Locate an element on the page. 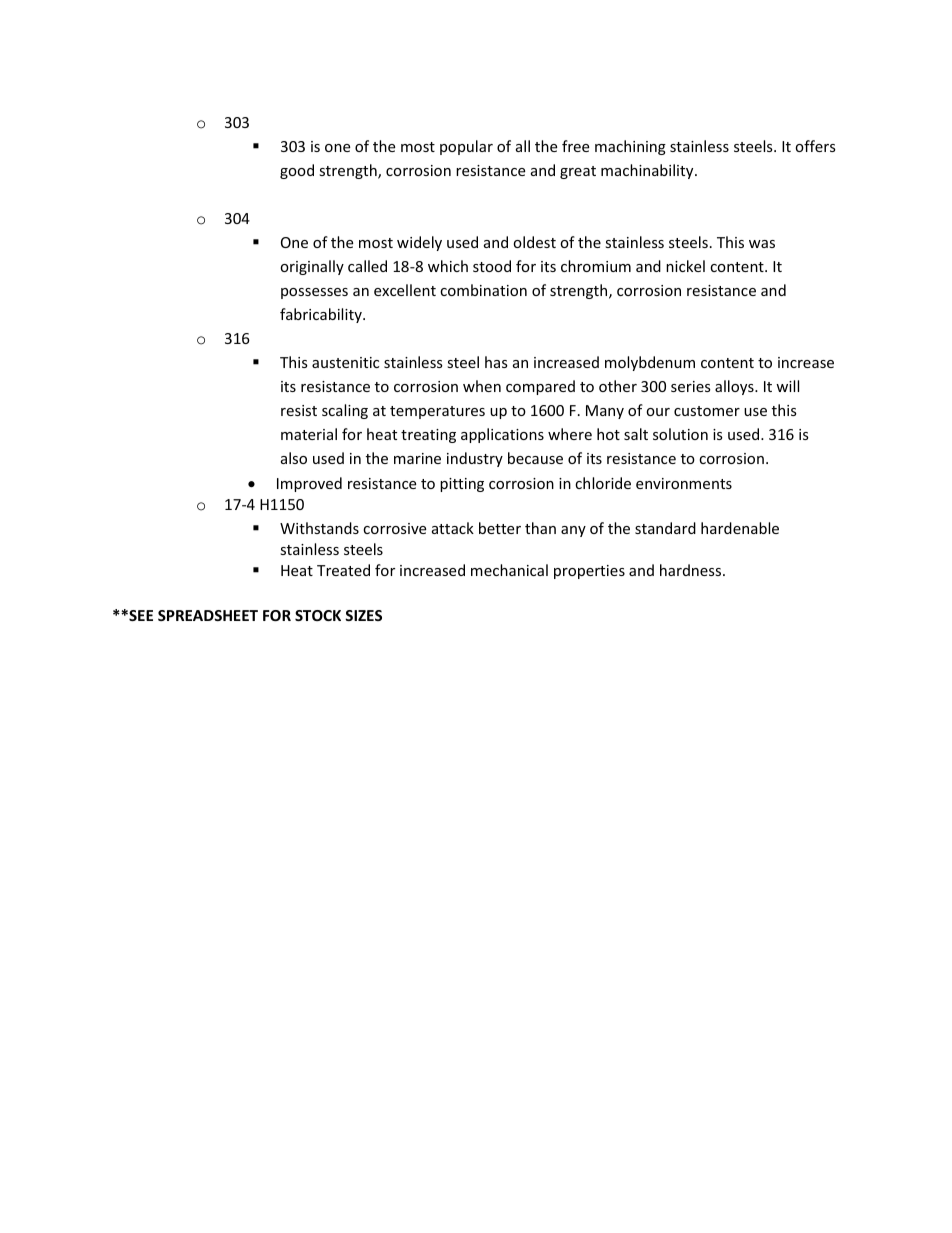  hardness is located at coordinates (692, 570).
